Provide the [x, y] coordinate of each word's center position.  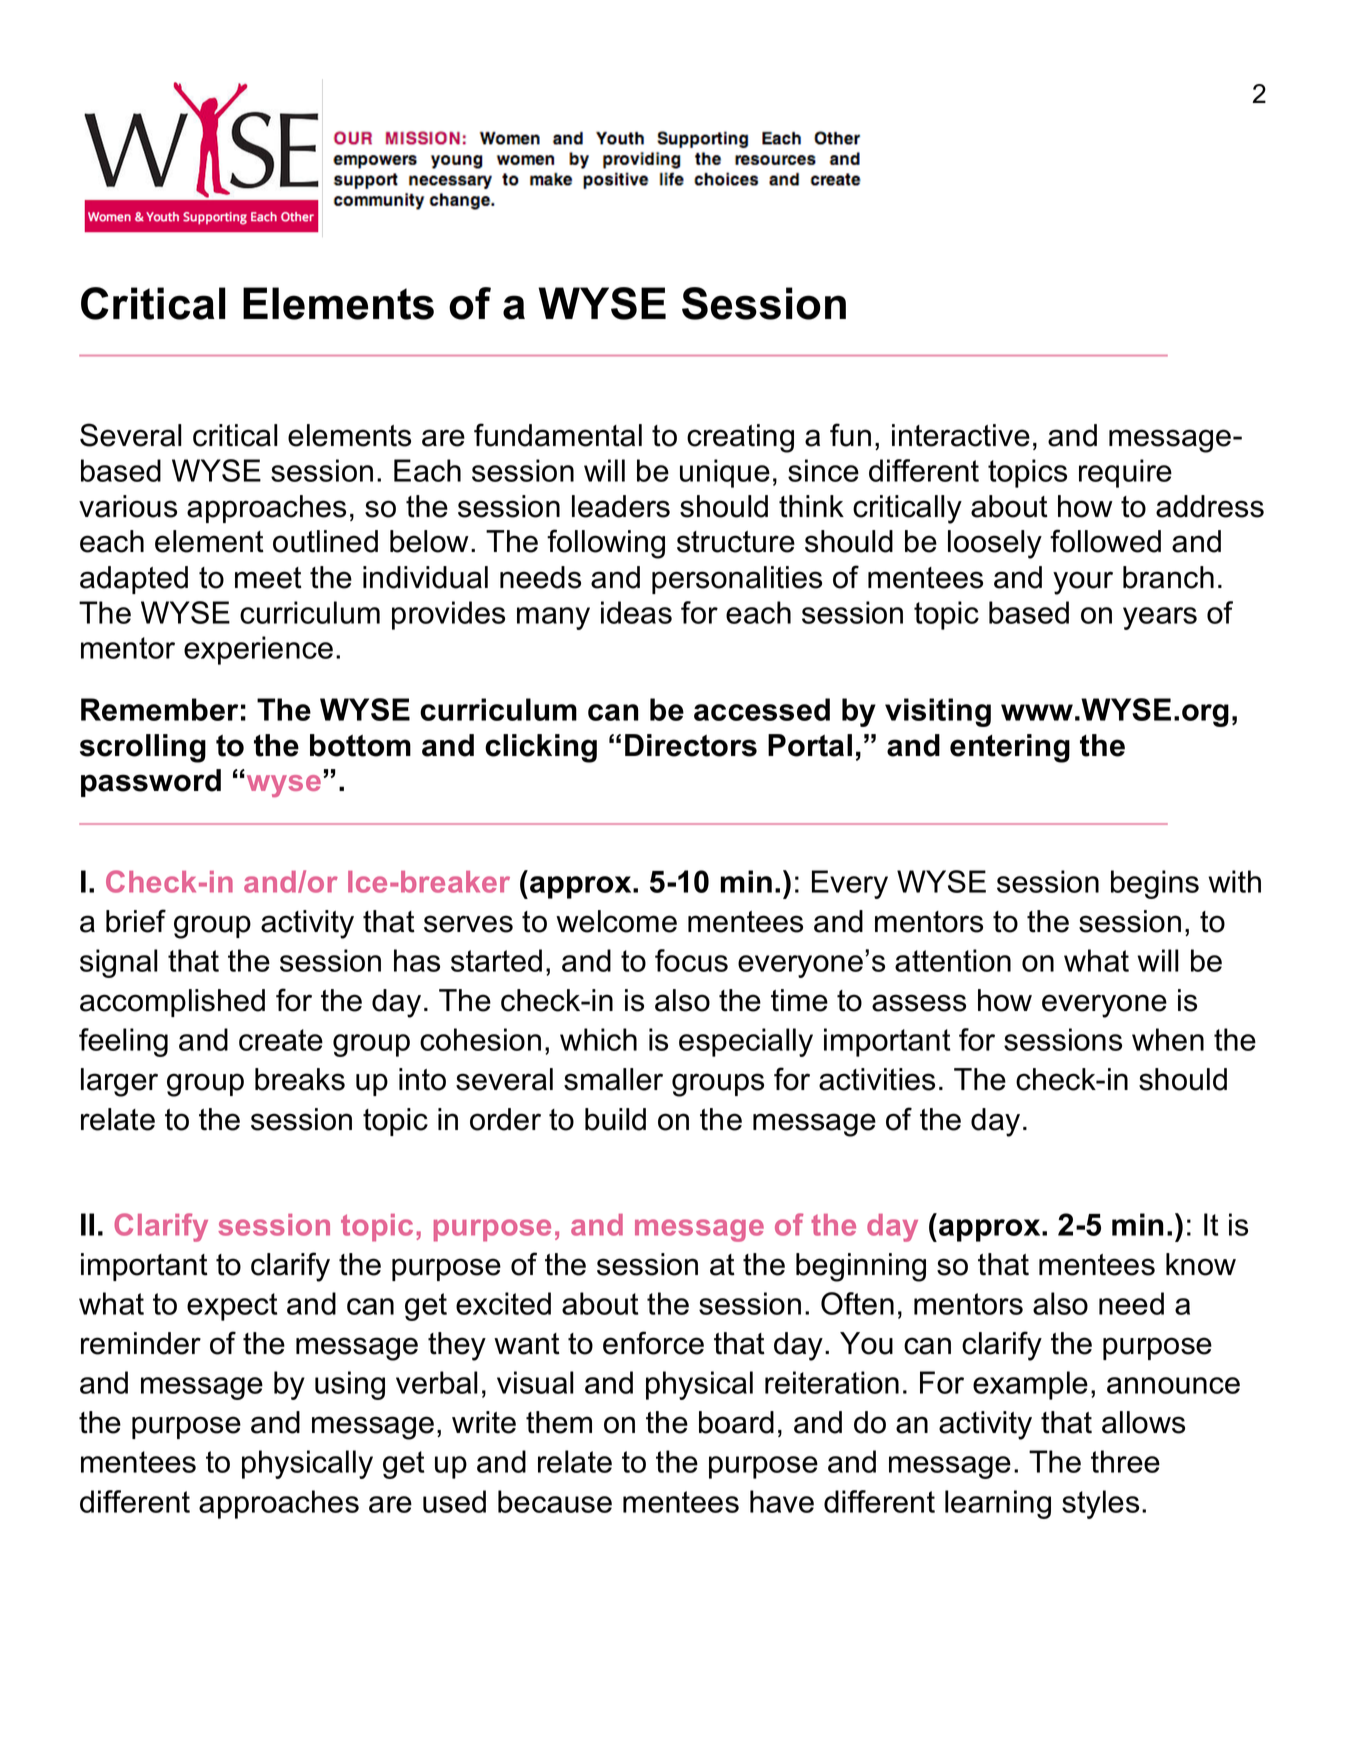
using [350, 1385]
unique [725, 473]
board [736, 1422]
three [1125, 1461]
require [1125, 473]
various [128, 506]
